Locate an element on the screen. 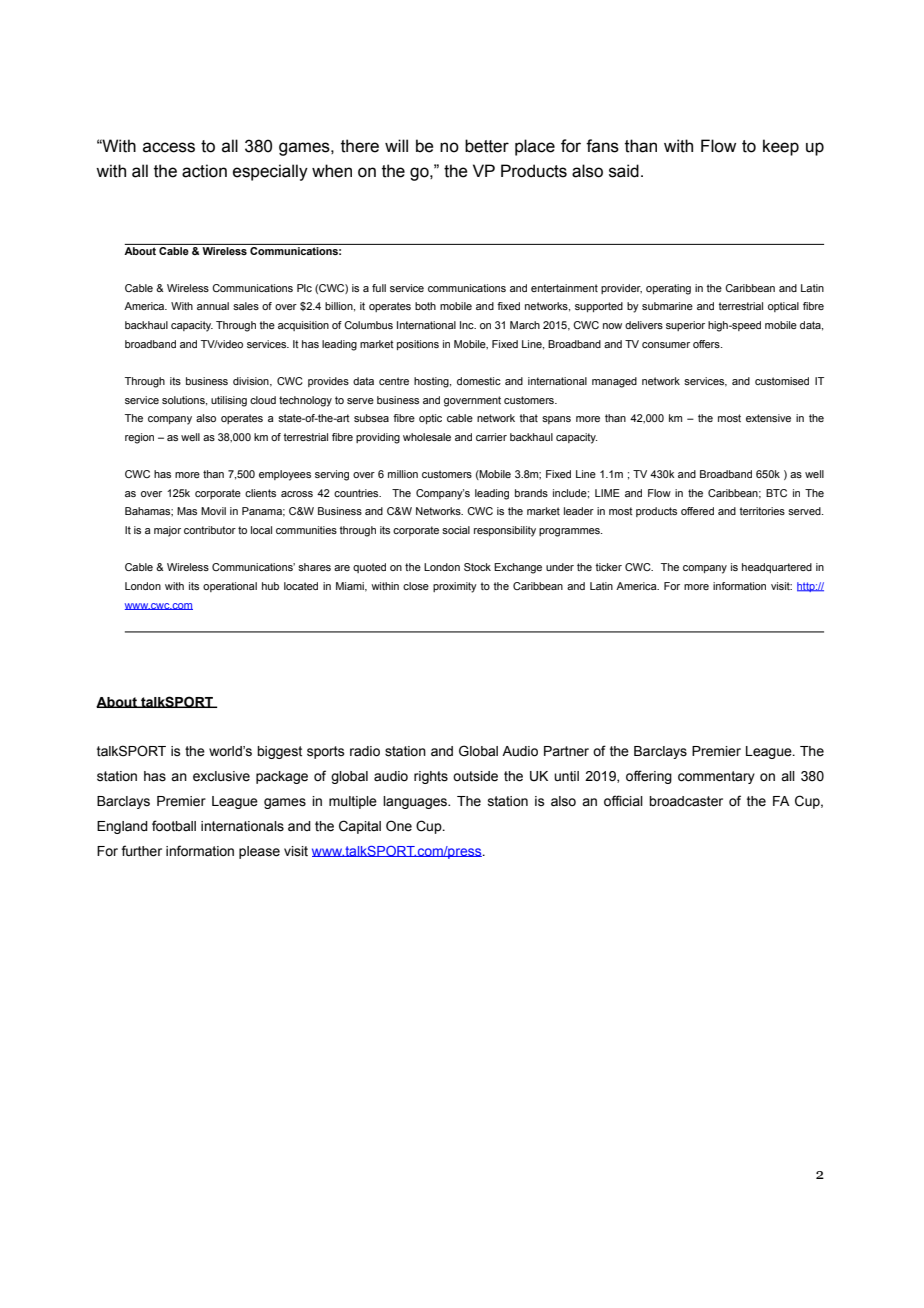  better is located at coordinates (487, 146).
